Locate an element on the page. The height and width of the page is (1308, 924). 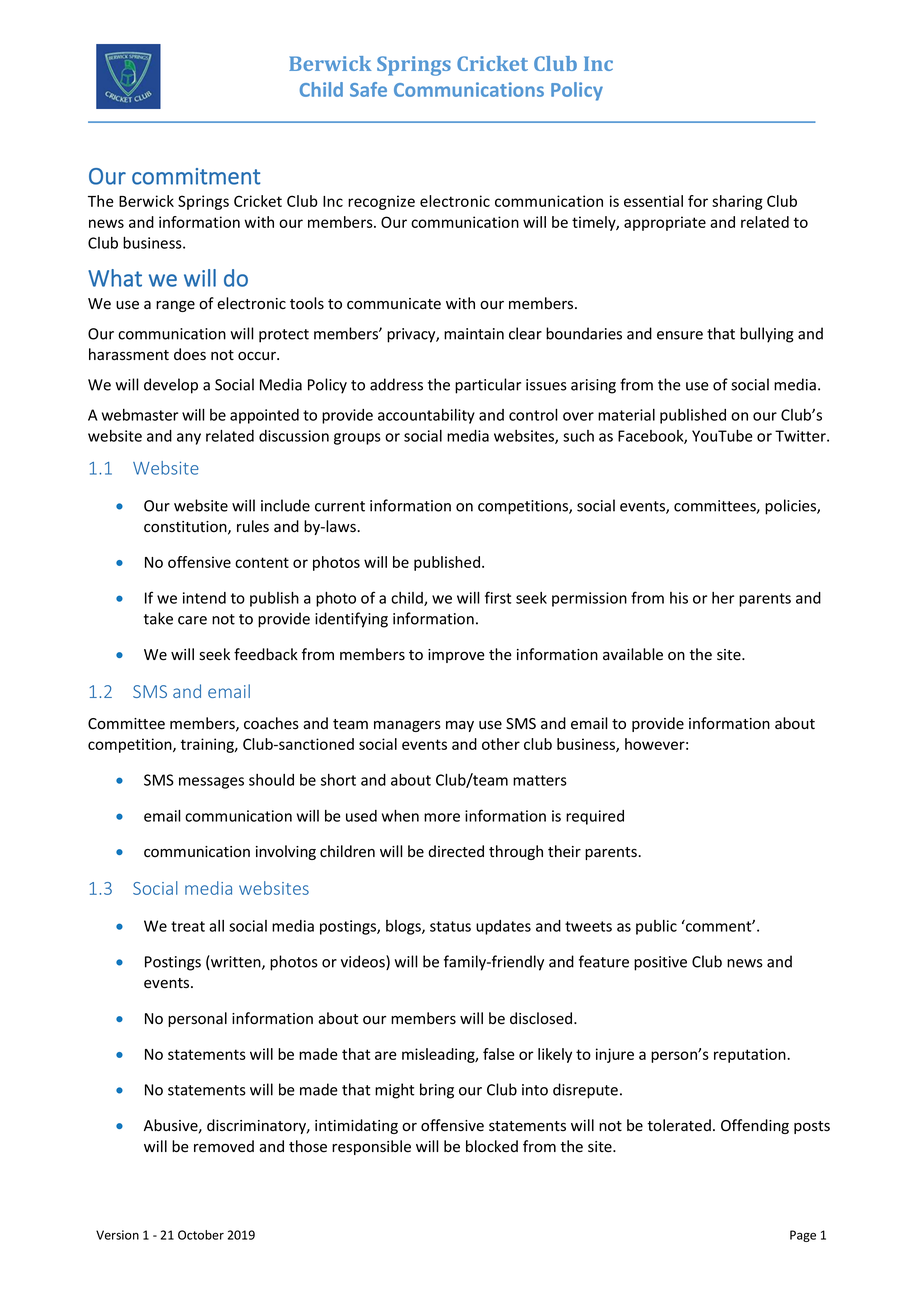
commitment is located at coordinates (196, 176).
